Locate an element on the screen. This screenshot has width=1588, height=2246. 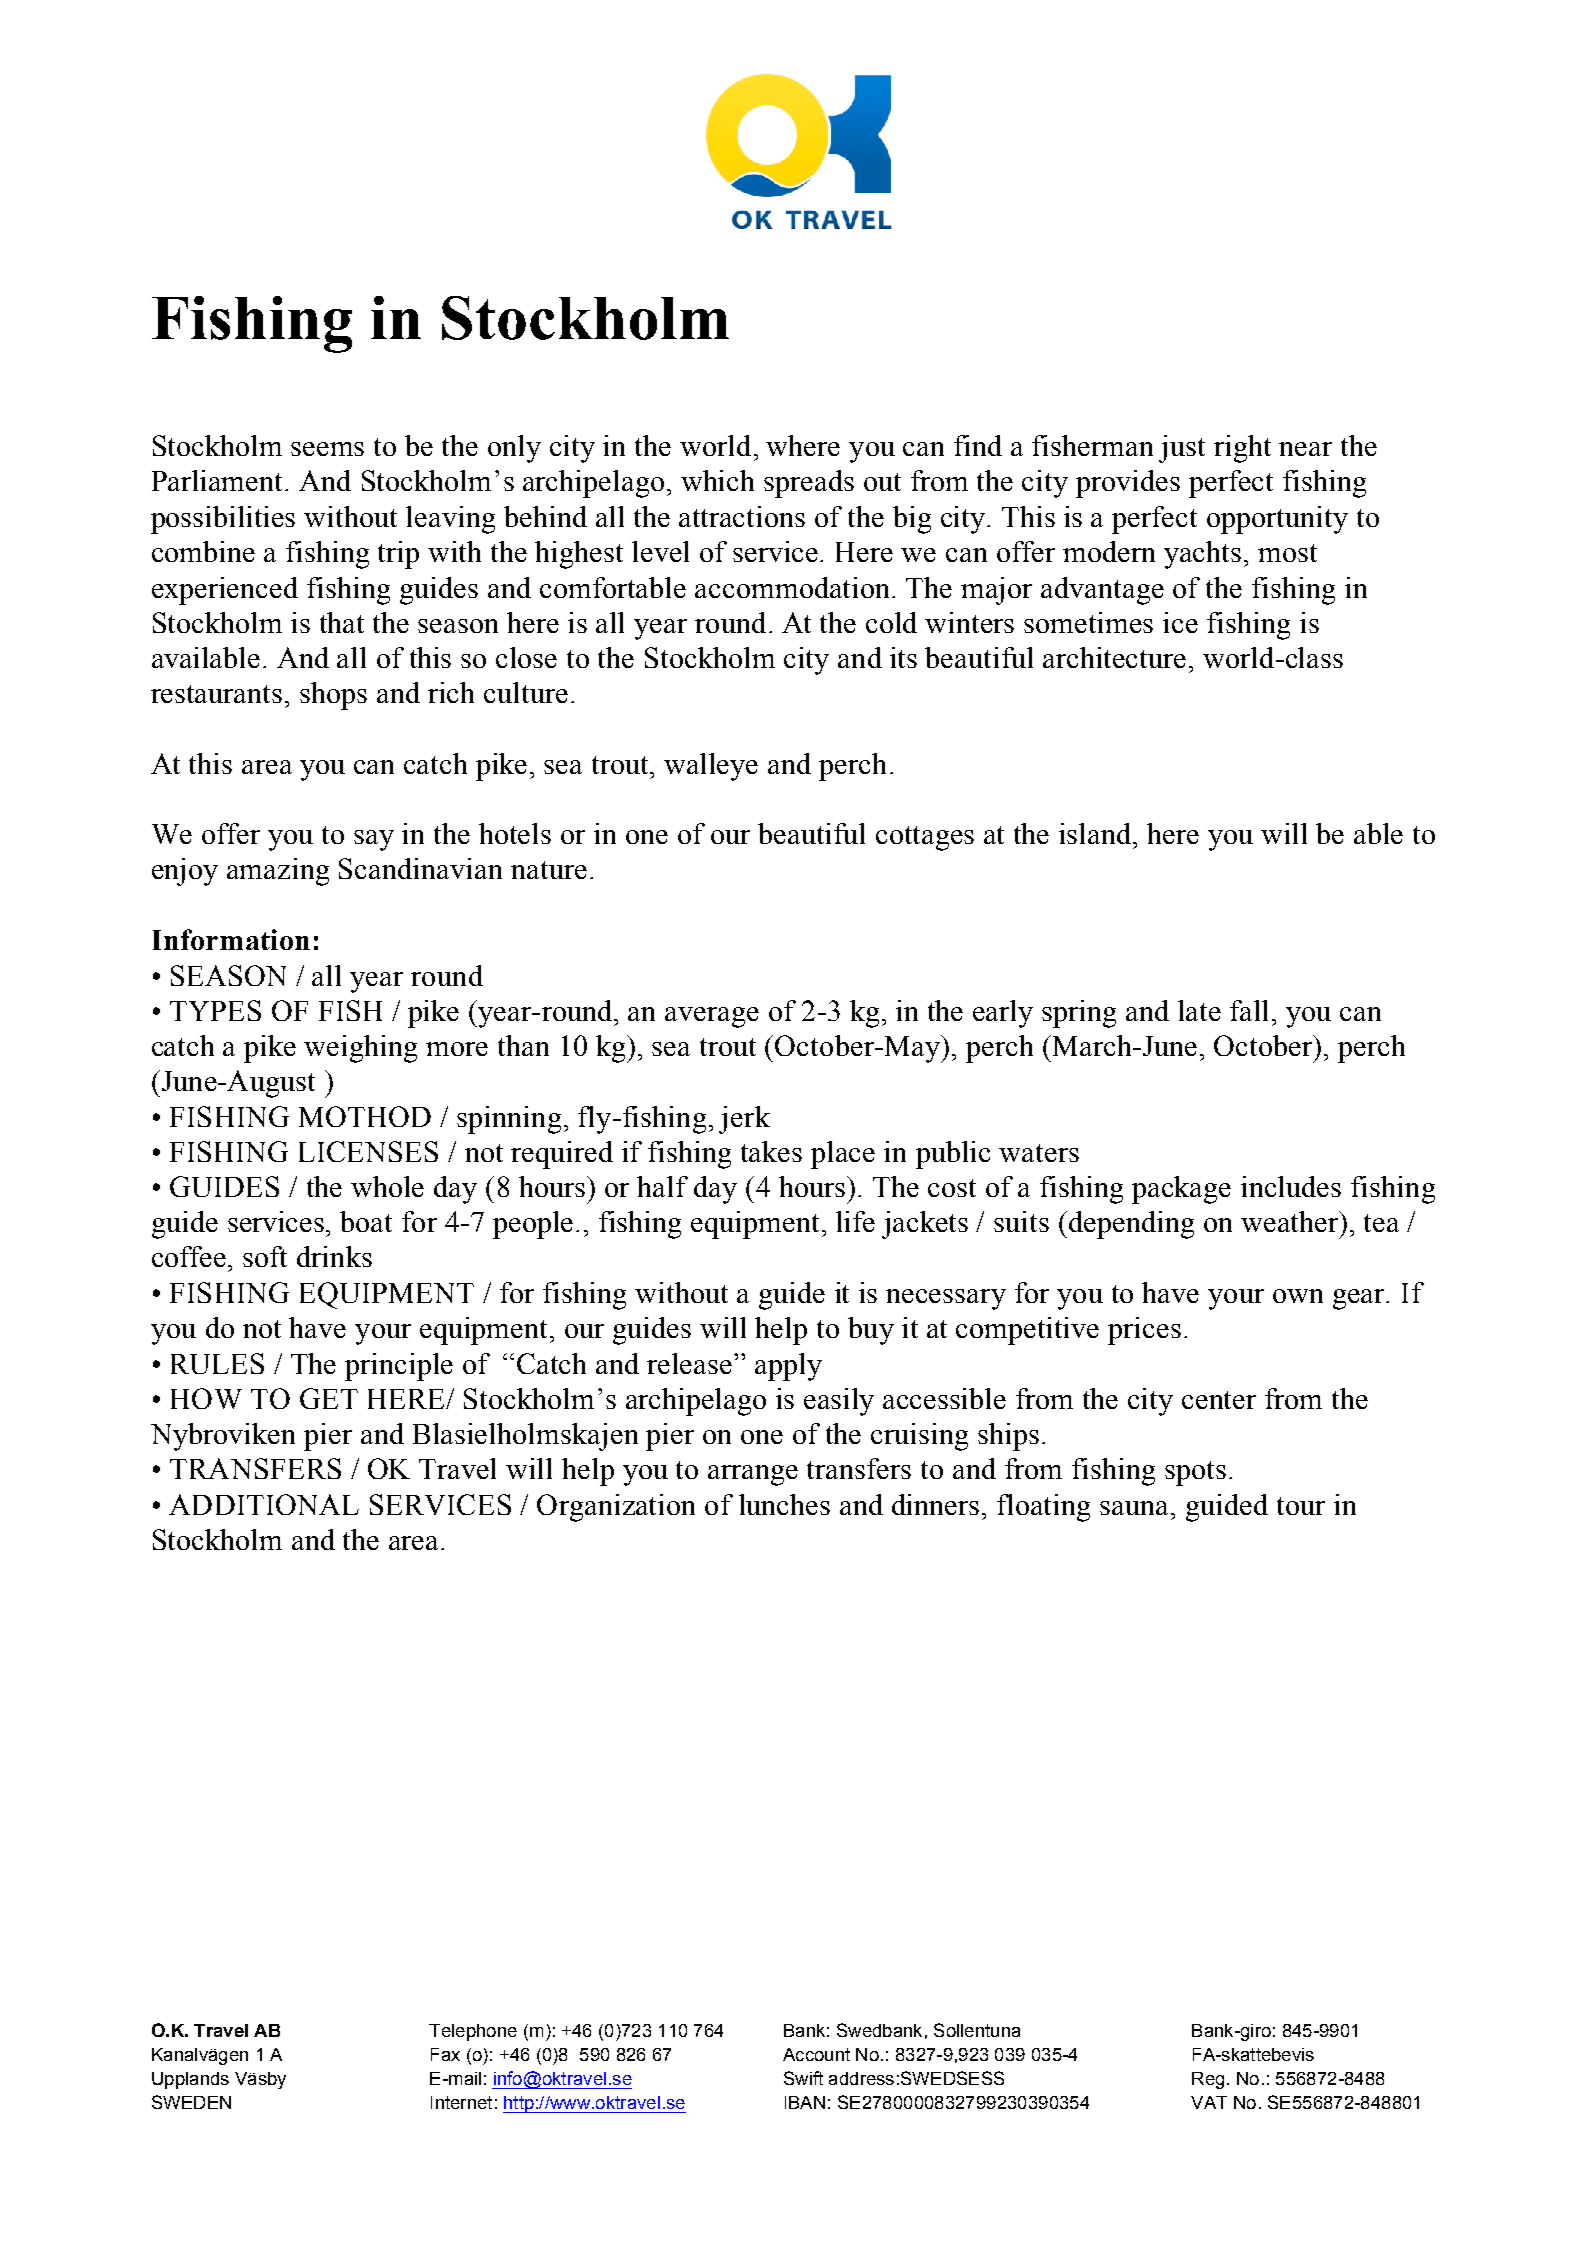
lunches is located at coordinates (784, 1504).
